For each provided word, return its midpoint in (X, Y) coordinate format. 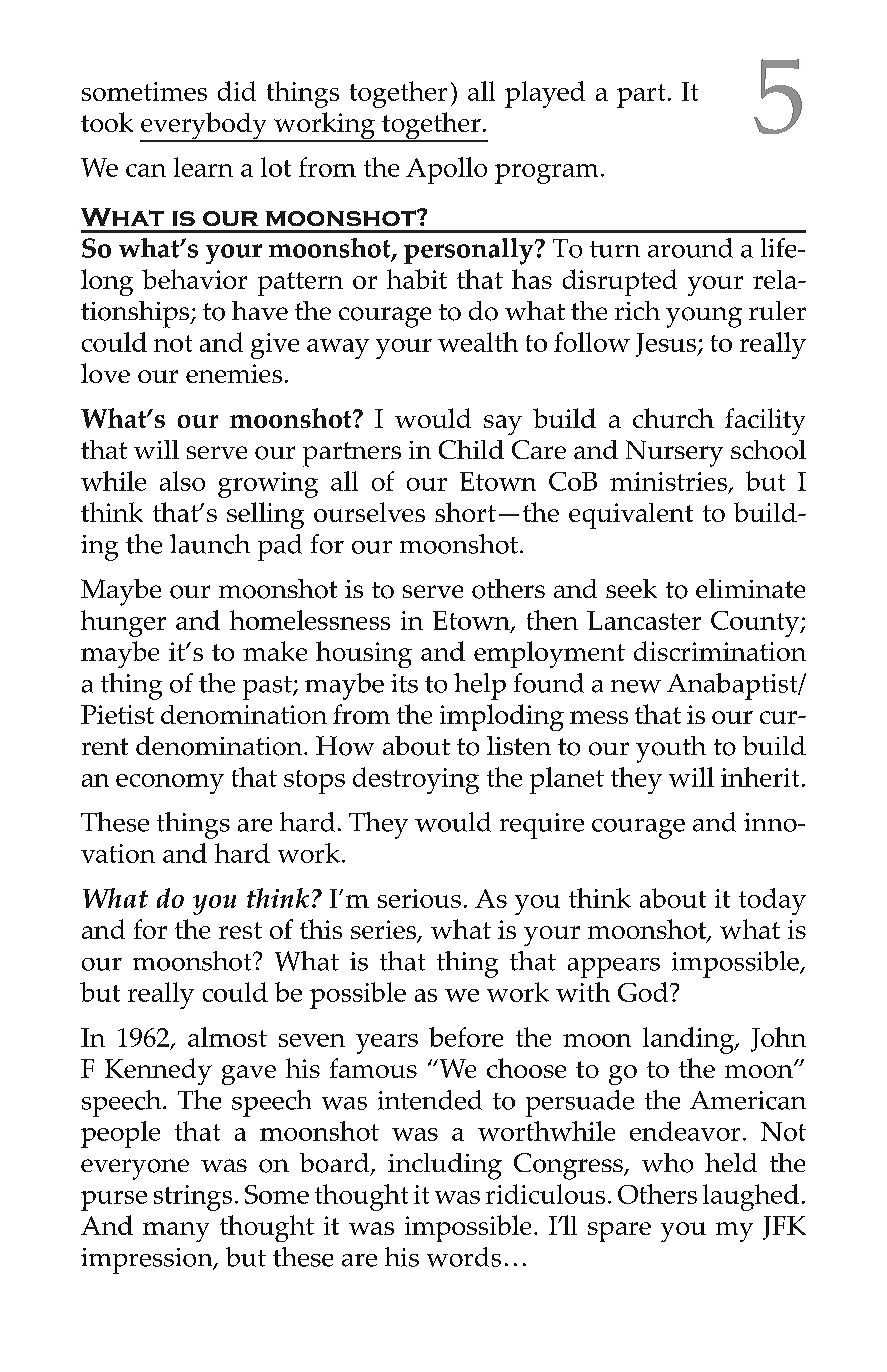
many (176, 1232)
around (690, 248)
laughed (751, 1197)
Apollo (446, 170)
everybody (204, 127)
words (464, 1257)
